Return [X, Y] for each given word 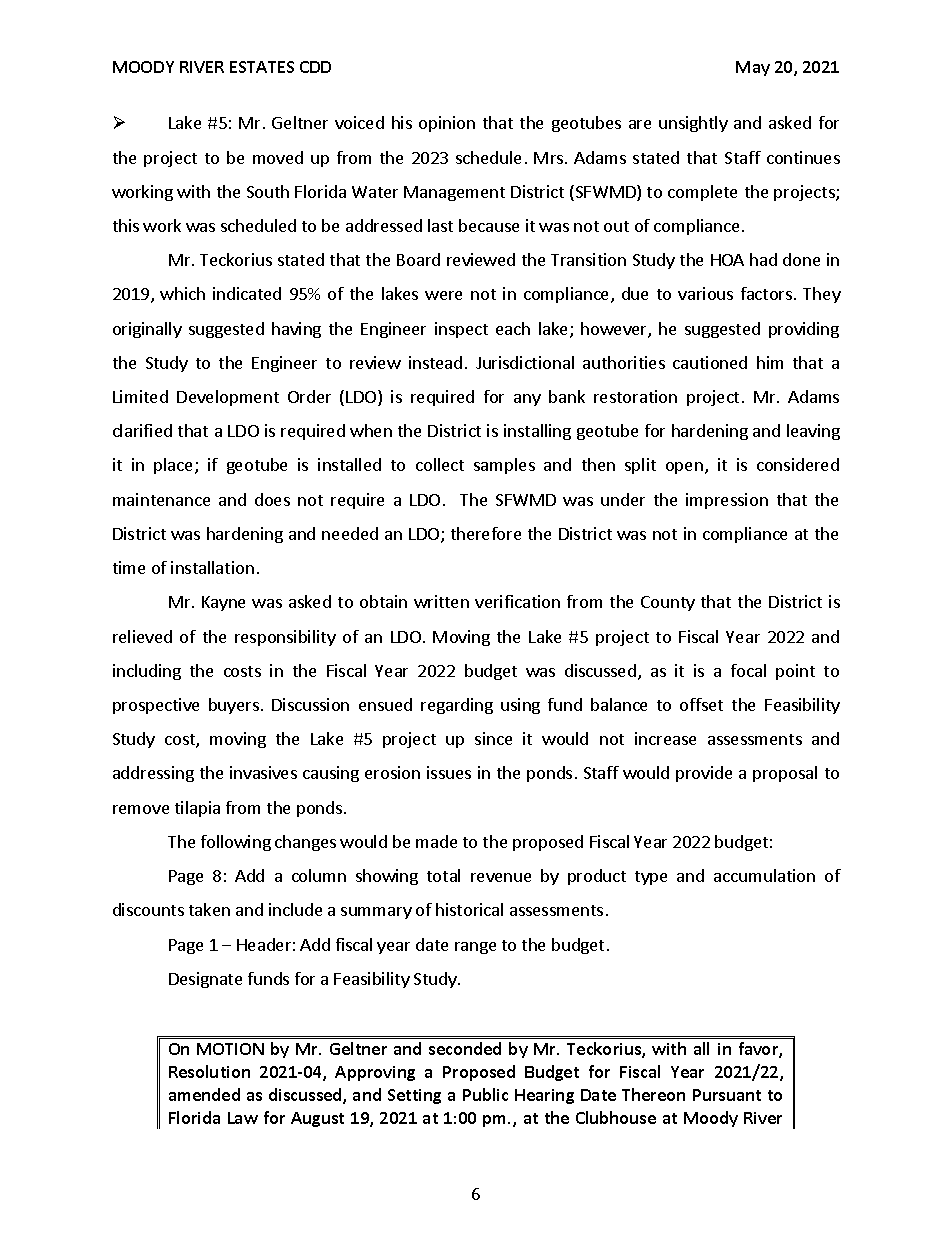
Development [228, 398]
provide [704, 774]
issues [449, 772]
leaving [813, 432]
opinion [447, 124]
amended [204, 1094]
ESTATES [262, 67]
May [753, 68]
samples [504, 466]
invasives [263, 772]
